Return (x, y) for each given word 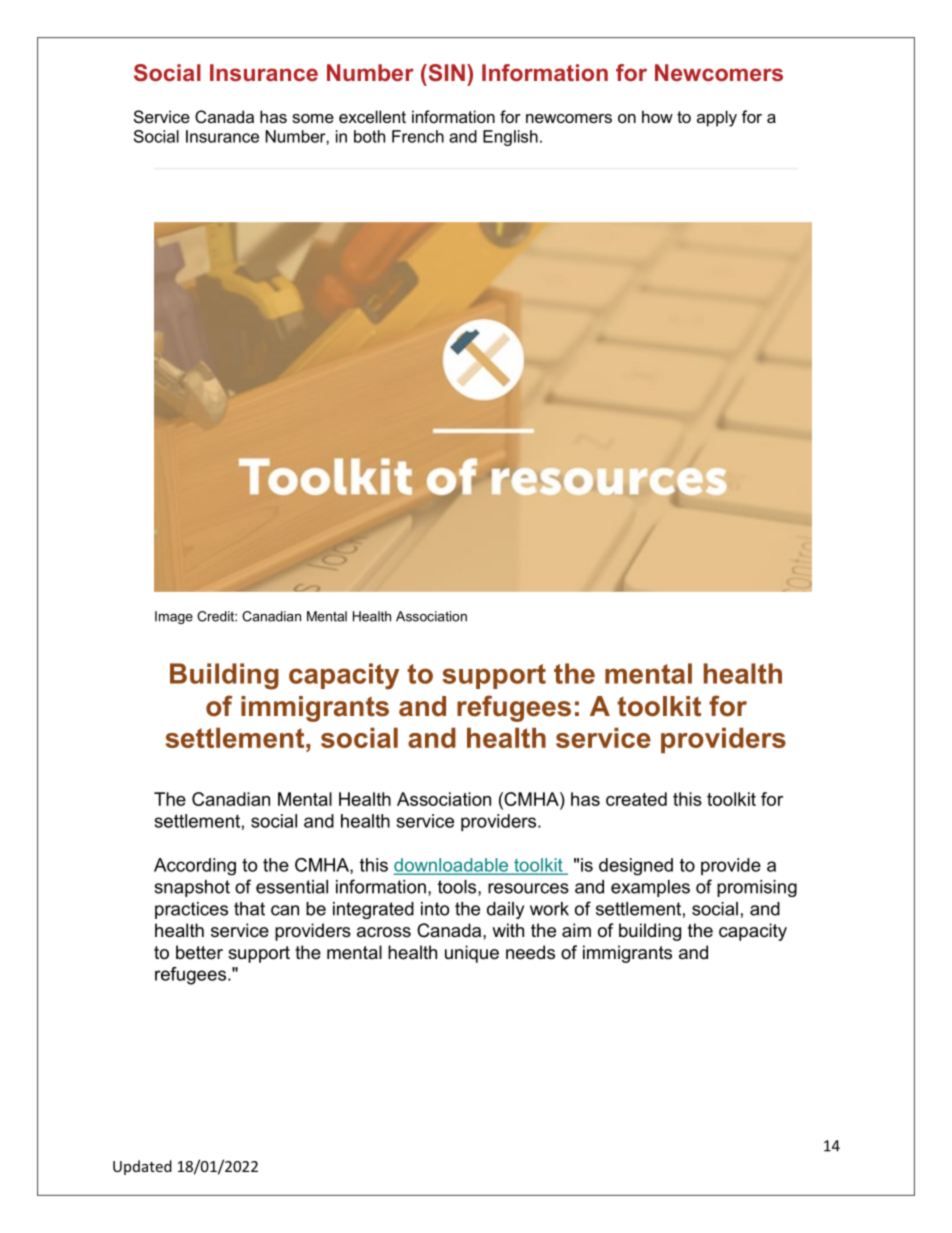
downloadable (452, 866)
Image (174, 617)
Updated (142, 1167)
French (418, 136)
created (636, 799)
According (195, 867)
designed (636, 867)
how (657, 116)
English (510, 138)
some (313, 118)
